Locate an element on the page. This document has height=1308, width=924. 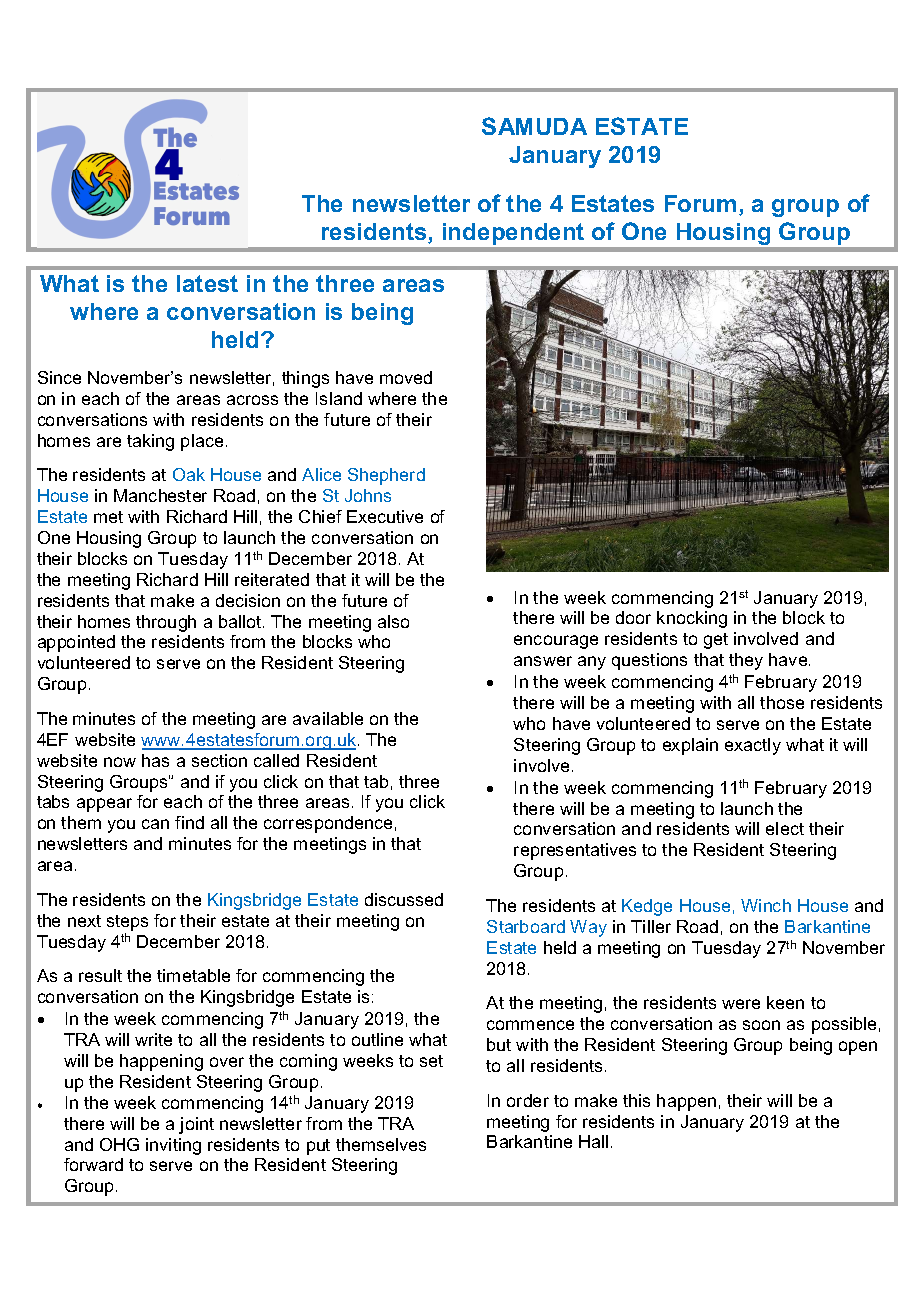
moved is located at coordinates (406, 377).
